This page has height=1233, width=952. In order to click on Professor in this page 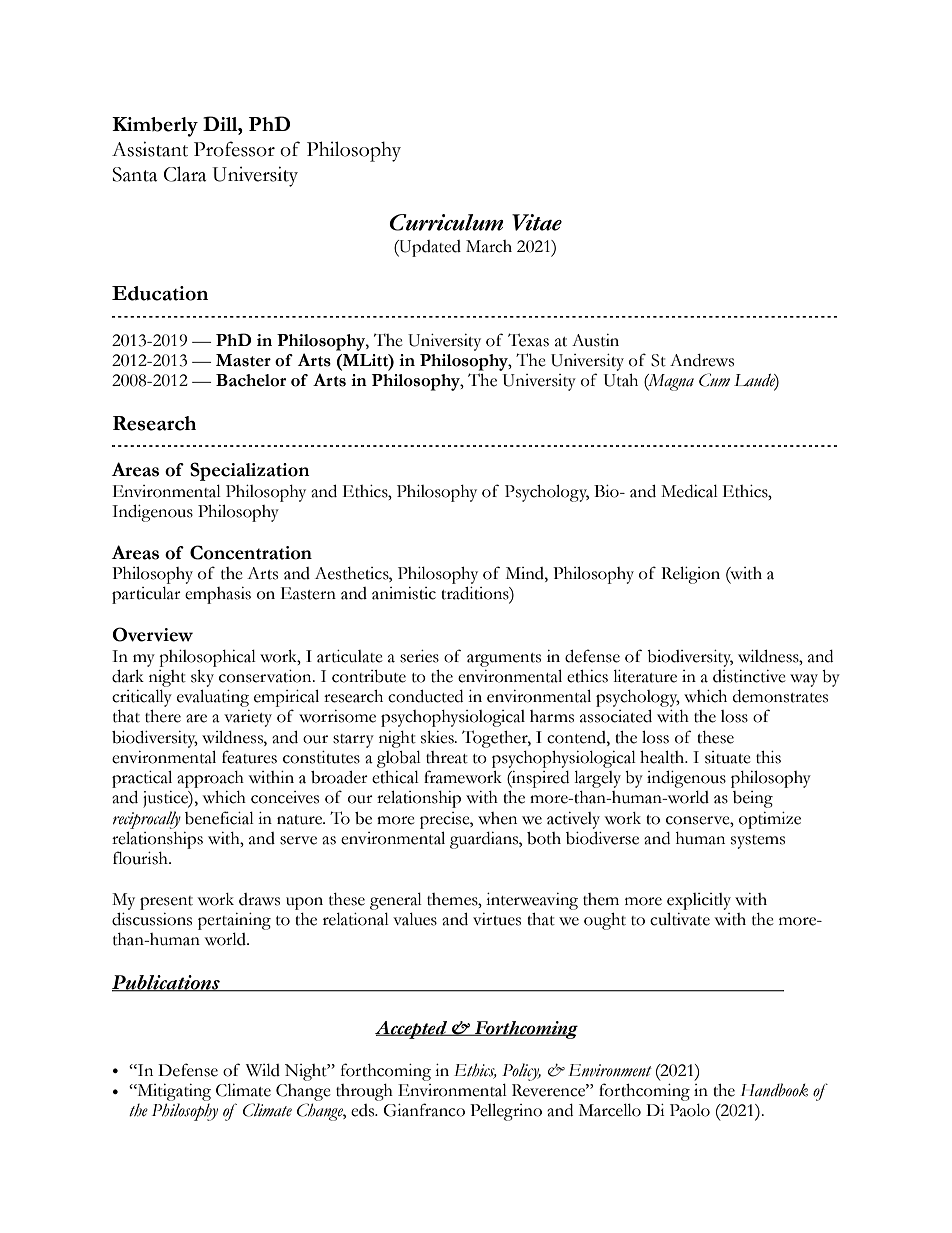, I will do `click(234, 149)`.
